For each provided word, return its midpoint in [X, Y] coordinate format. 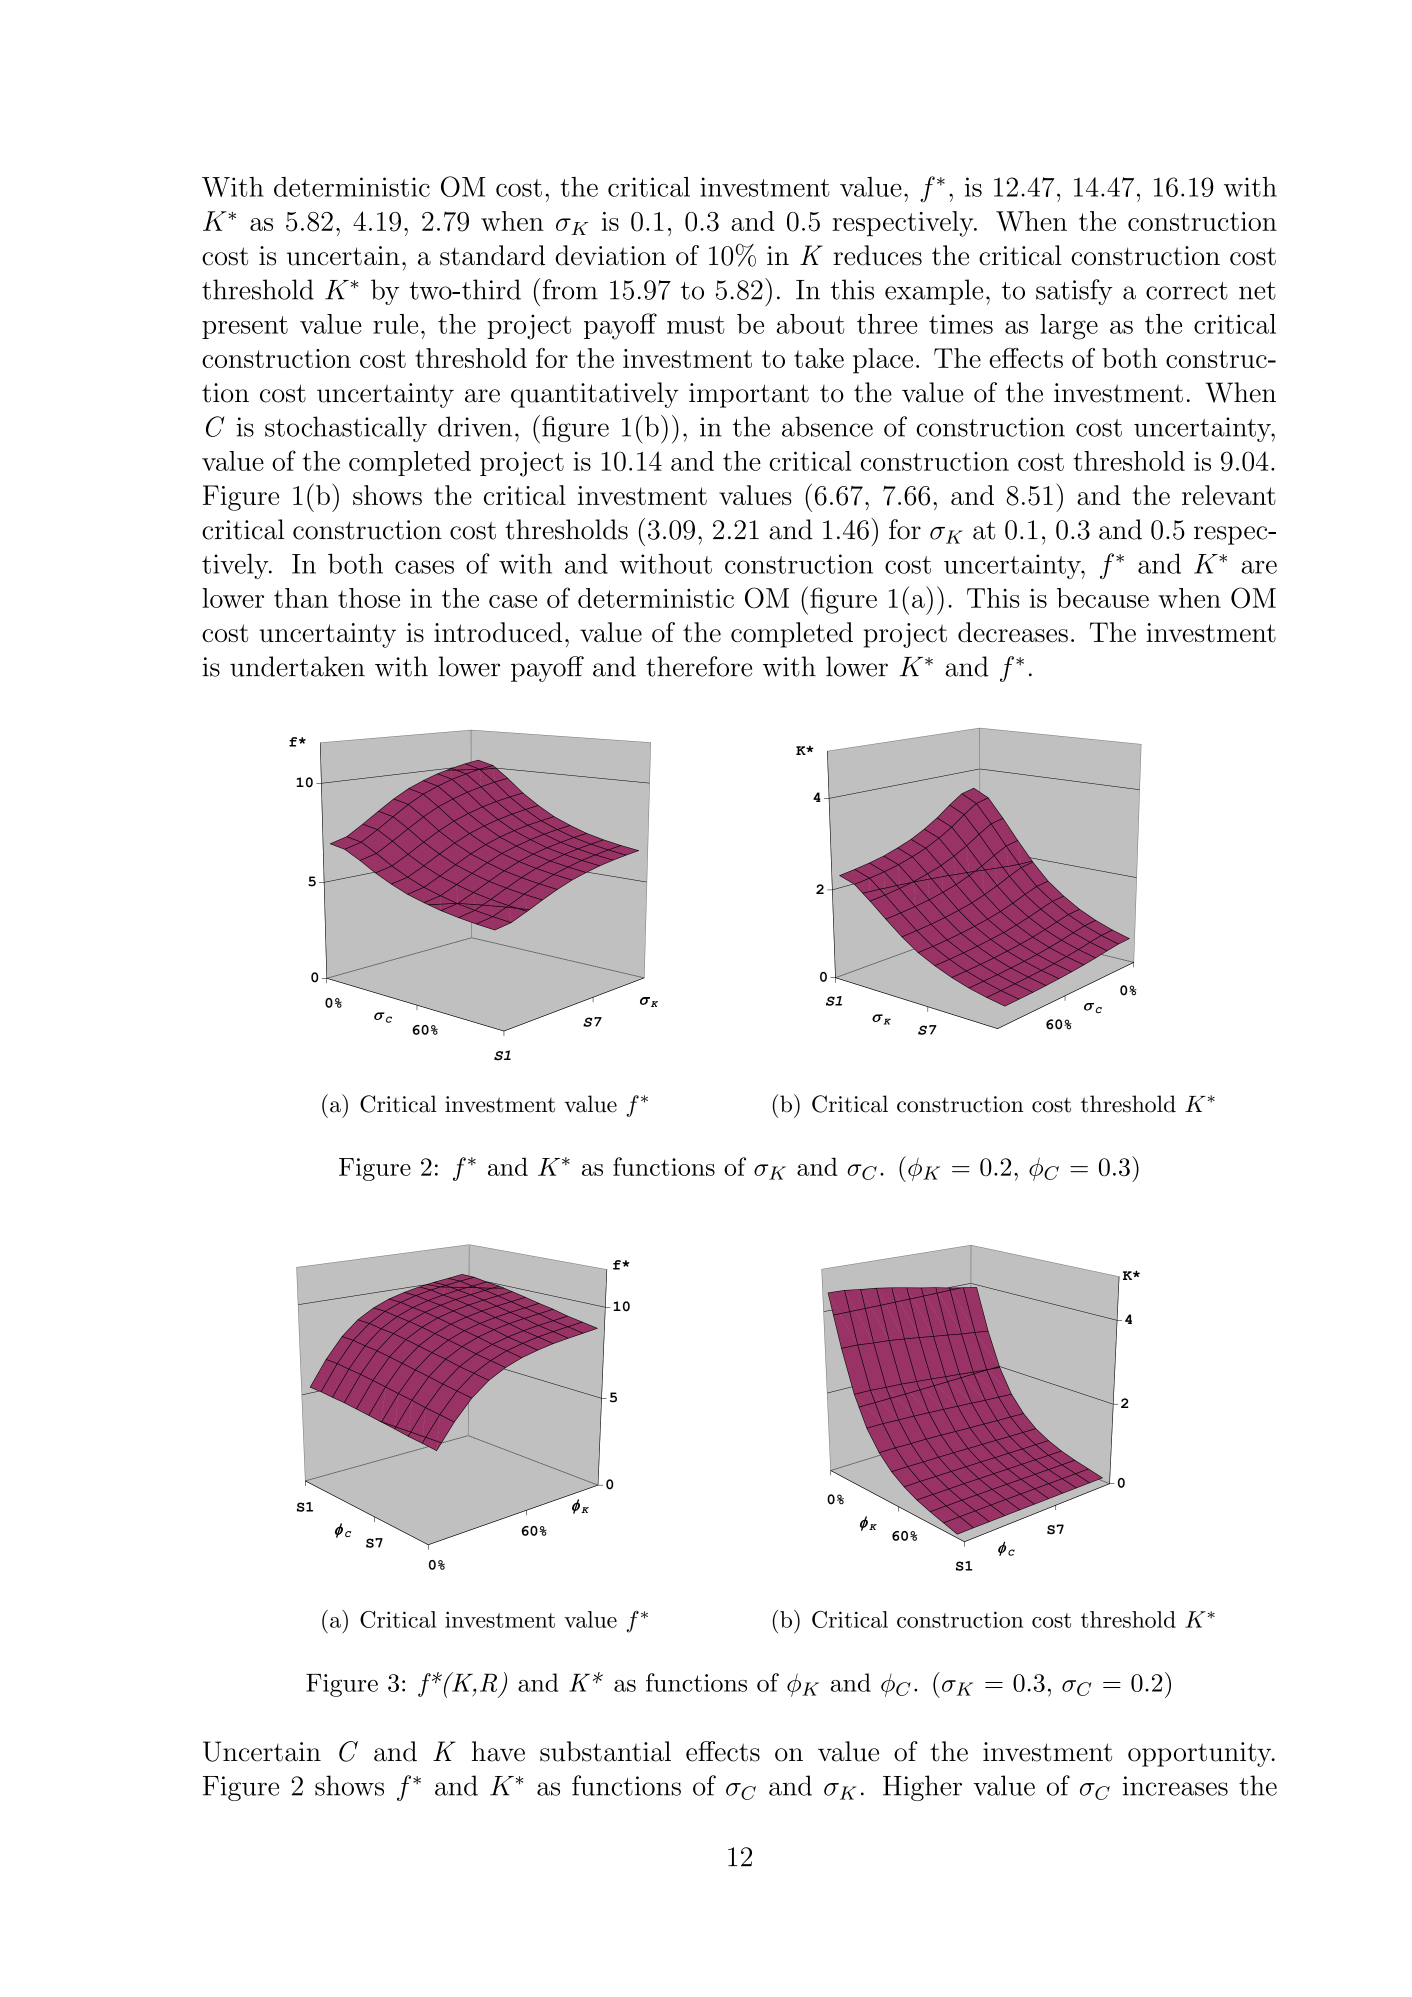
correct [1187, 291]
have [498, 1751]
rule [395, 324]
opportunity [1201, 1754]
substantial [605, 1751]
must [695, 325]
